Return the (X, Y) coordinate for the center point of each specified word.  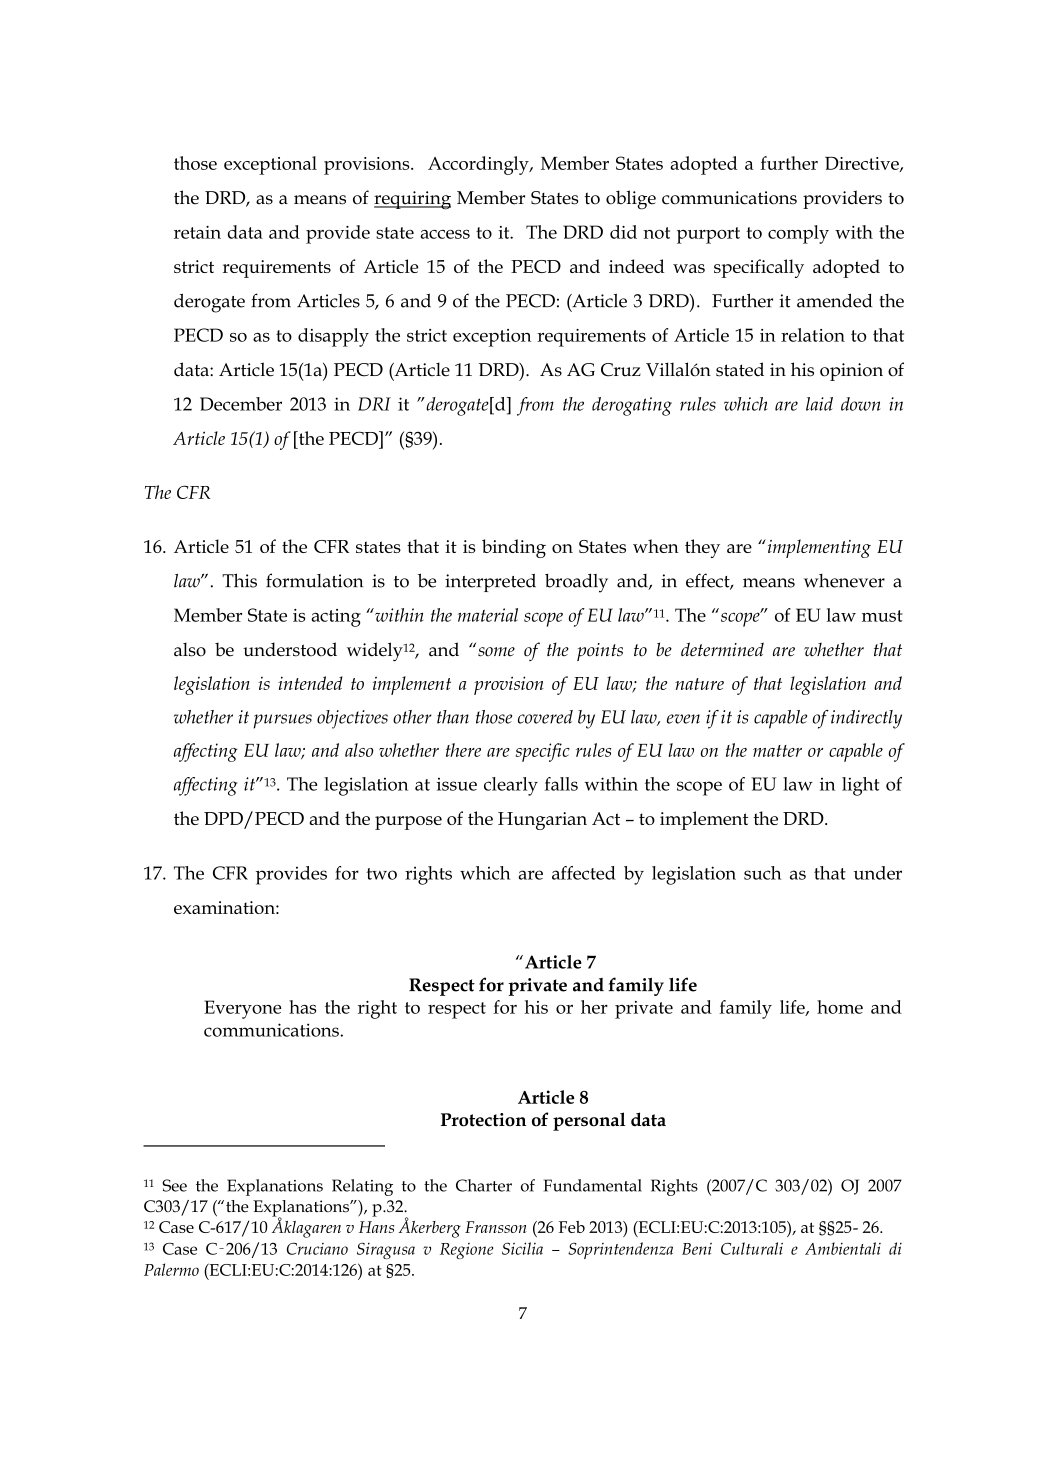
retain (197, 232)
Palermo (171, 1269)
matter (777, 751)
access (445, 234)
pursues (282, 721)
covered (545, 717)
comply (798, 234)
